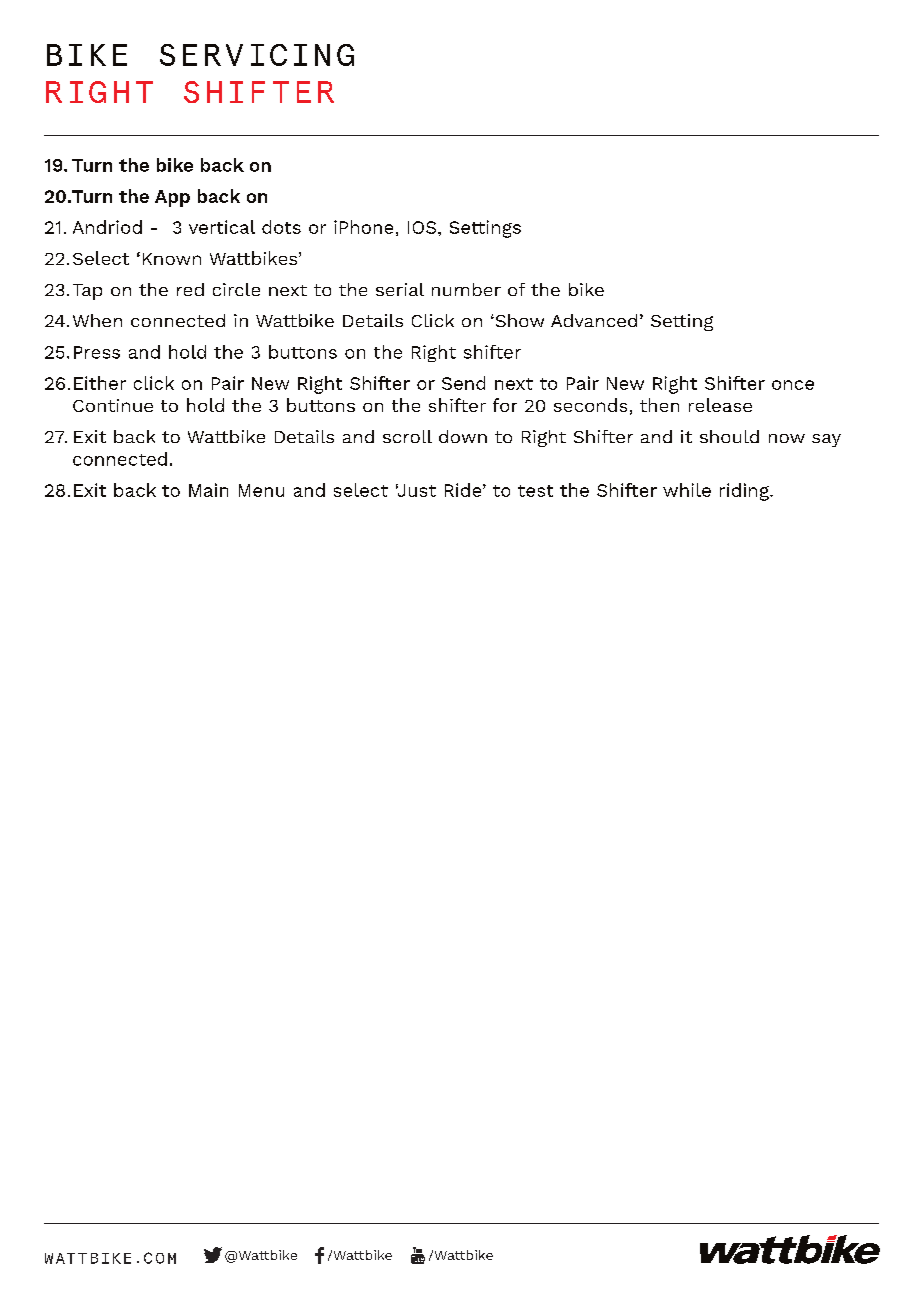 The height and width of the screenshot is (1308, 924). I want to click on Show, so click(518, 320).
